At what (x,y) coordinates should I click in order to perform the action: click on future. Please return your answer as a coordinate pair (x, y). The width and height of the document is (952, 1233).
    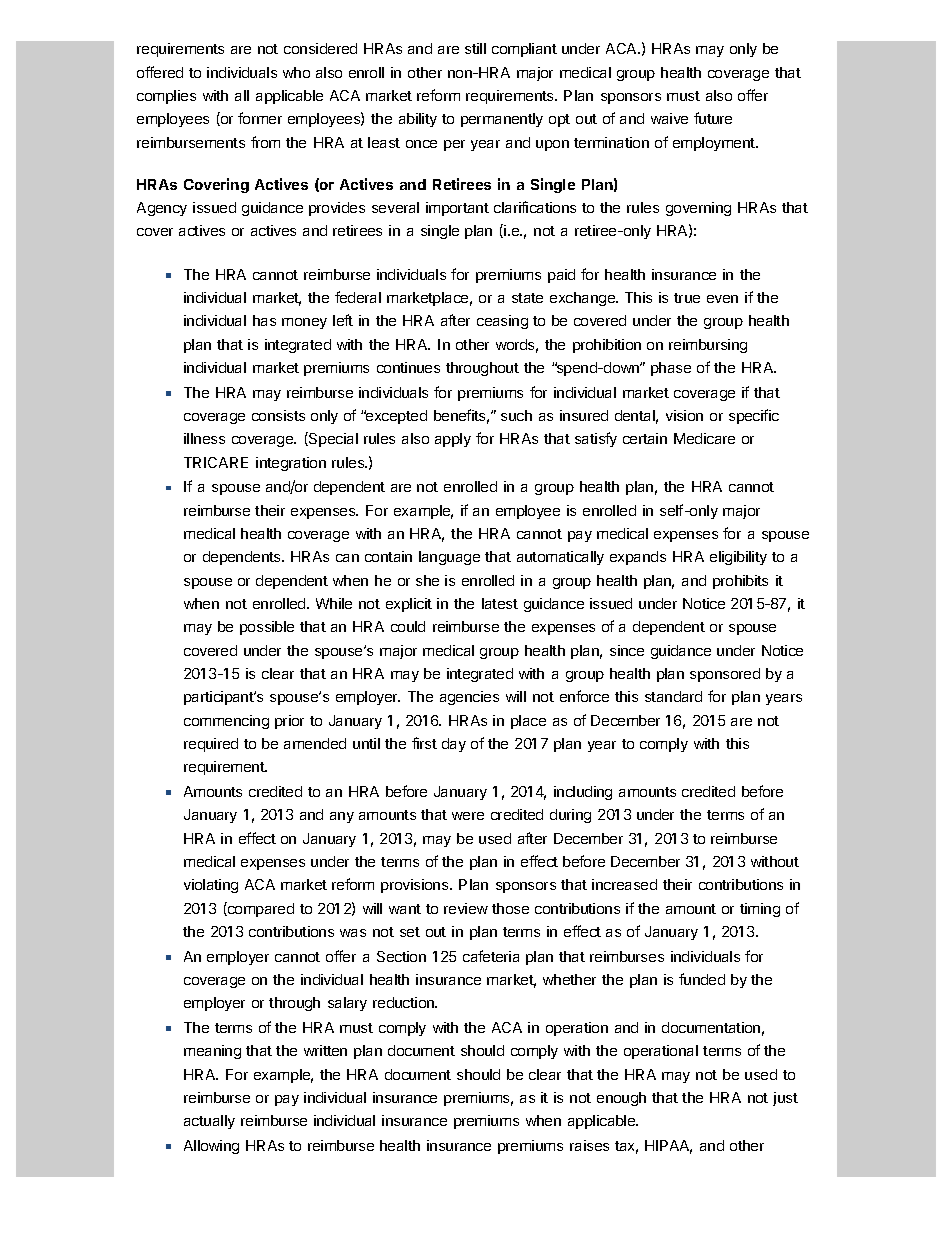
    Looking at the image, I should click on (713, 118).
